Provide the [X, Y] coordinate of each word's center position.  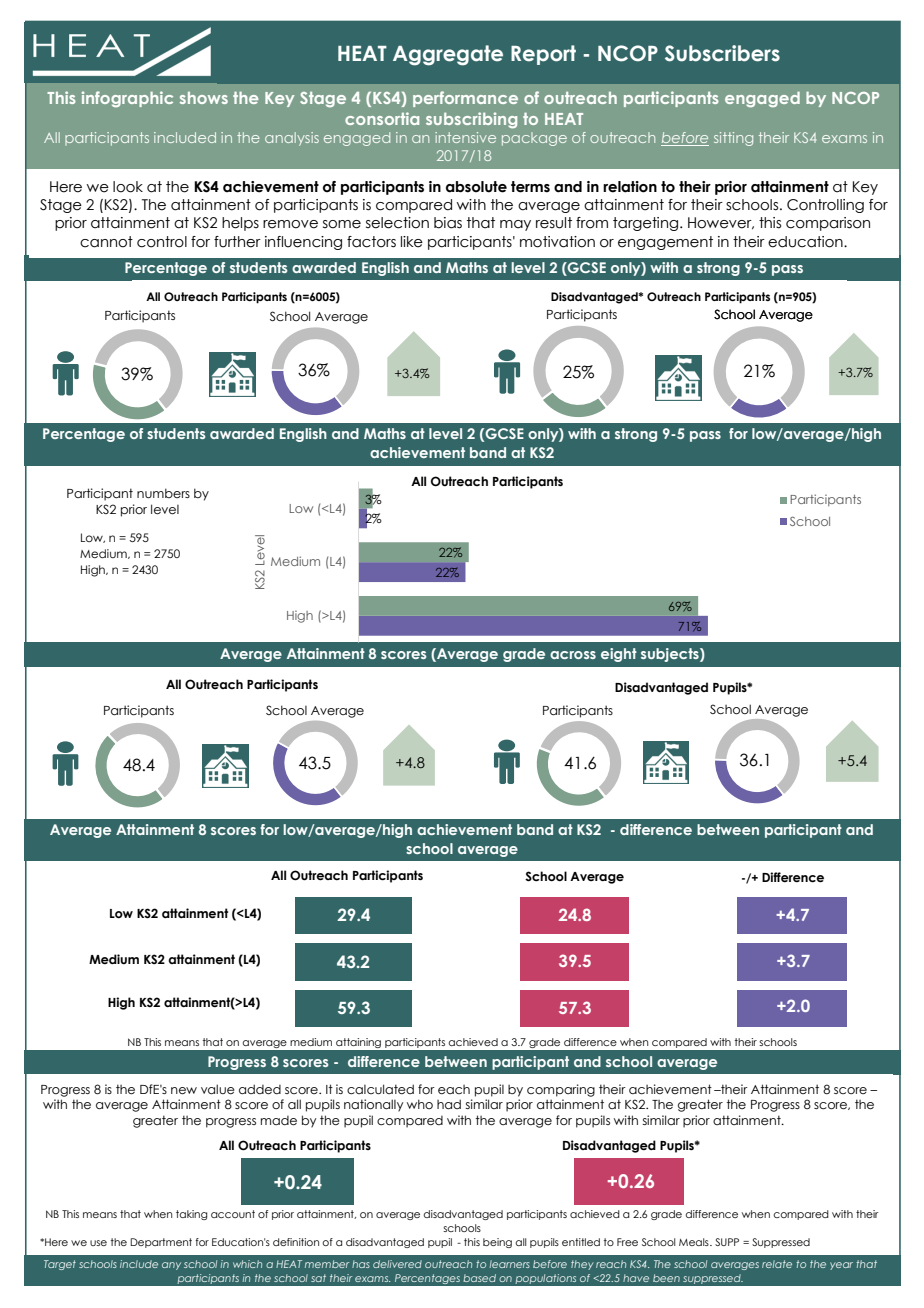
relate [777, 1264]
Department [161, 1243]
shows [204, 98]
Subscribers [722, 53]
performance [465, 99]
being [497, 1243]
